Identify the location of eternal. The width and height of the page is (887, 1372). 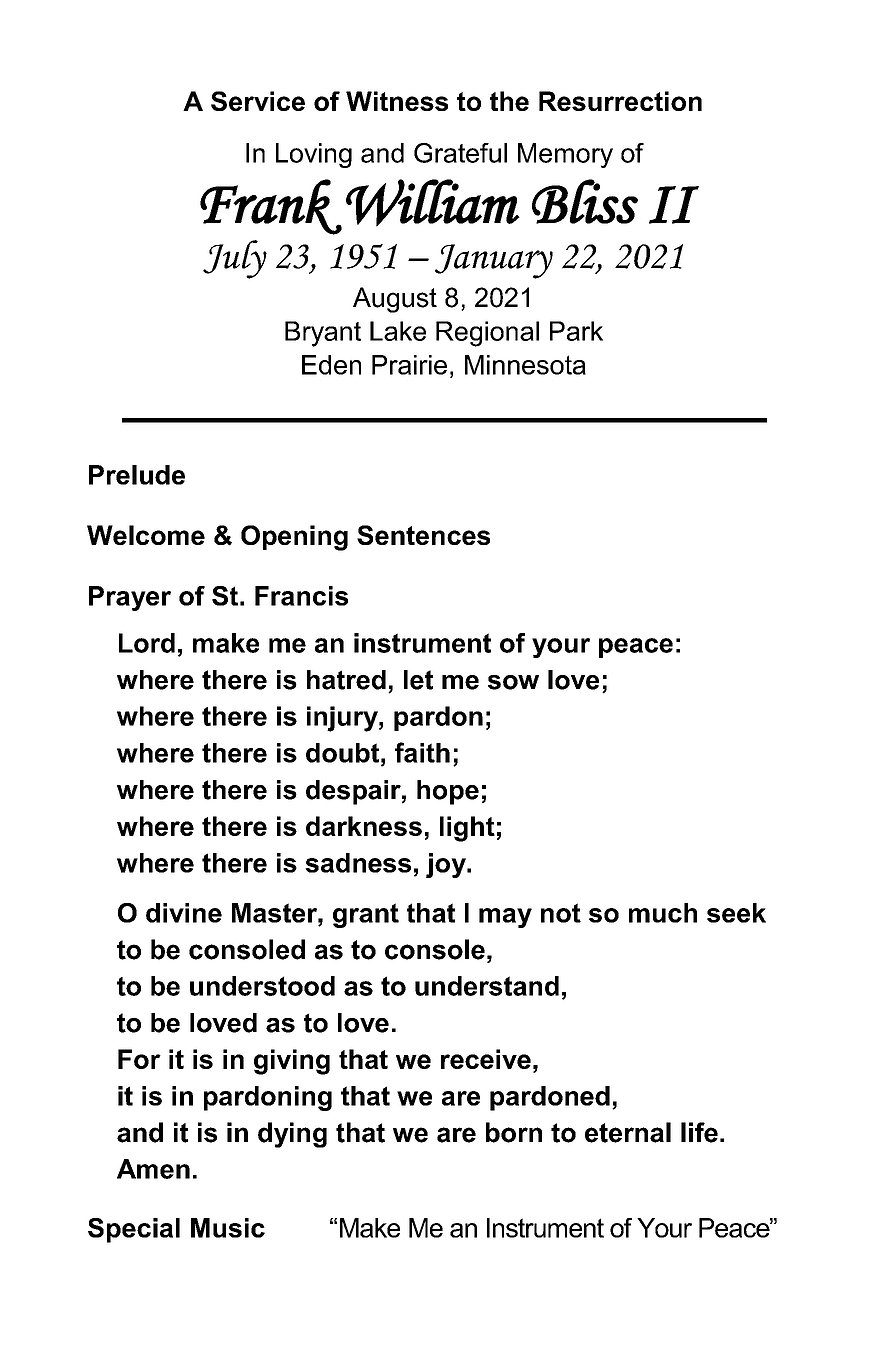
(628, 1132).
